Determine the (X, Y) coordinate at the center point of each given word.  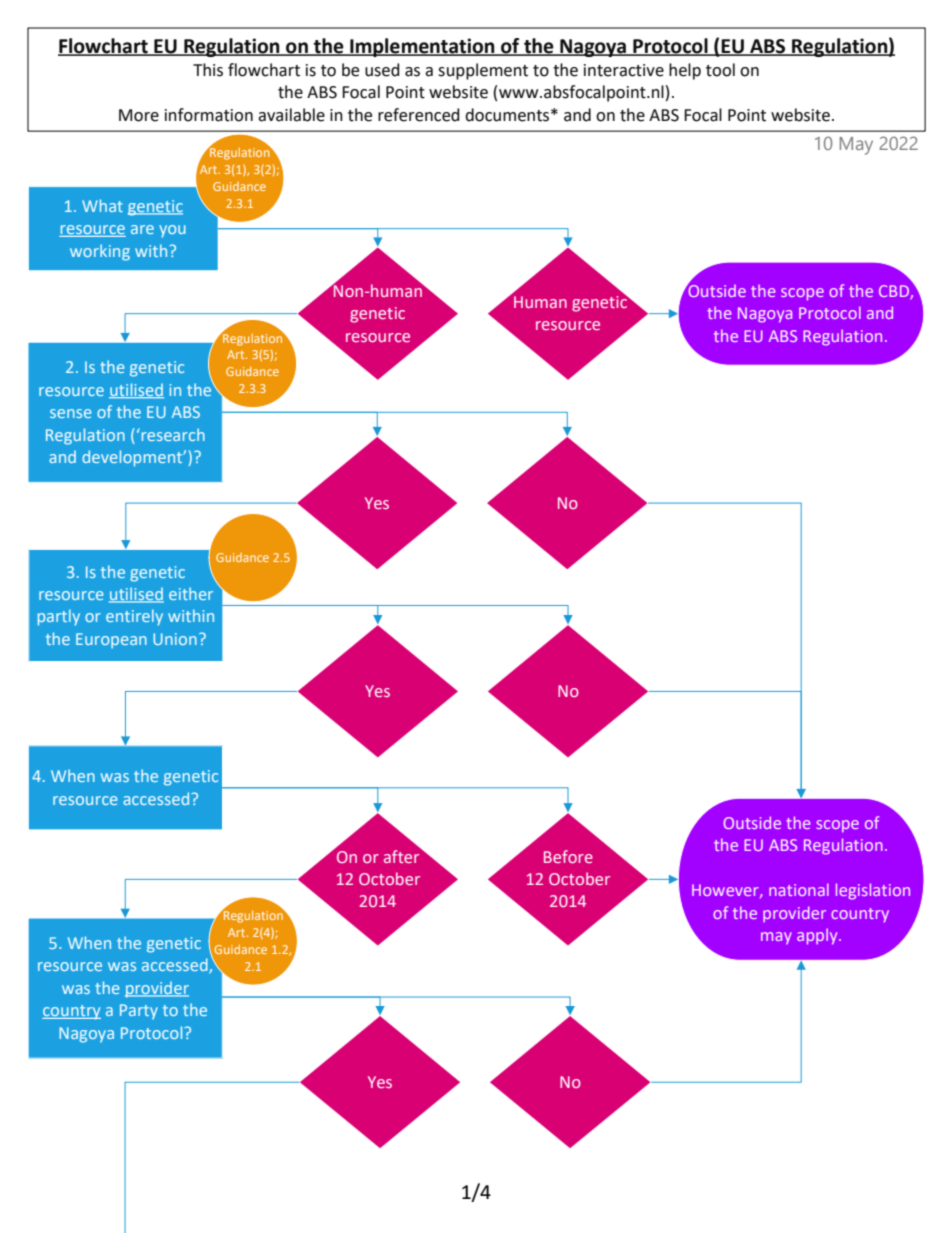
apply (818, 936)
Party (139, 1012)
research (172, 434)
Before (568, 856)
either (191, 593)
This (208, 70)
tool (720, 70)
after (403, 855)
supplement (483, 71)
